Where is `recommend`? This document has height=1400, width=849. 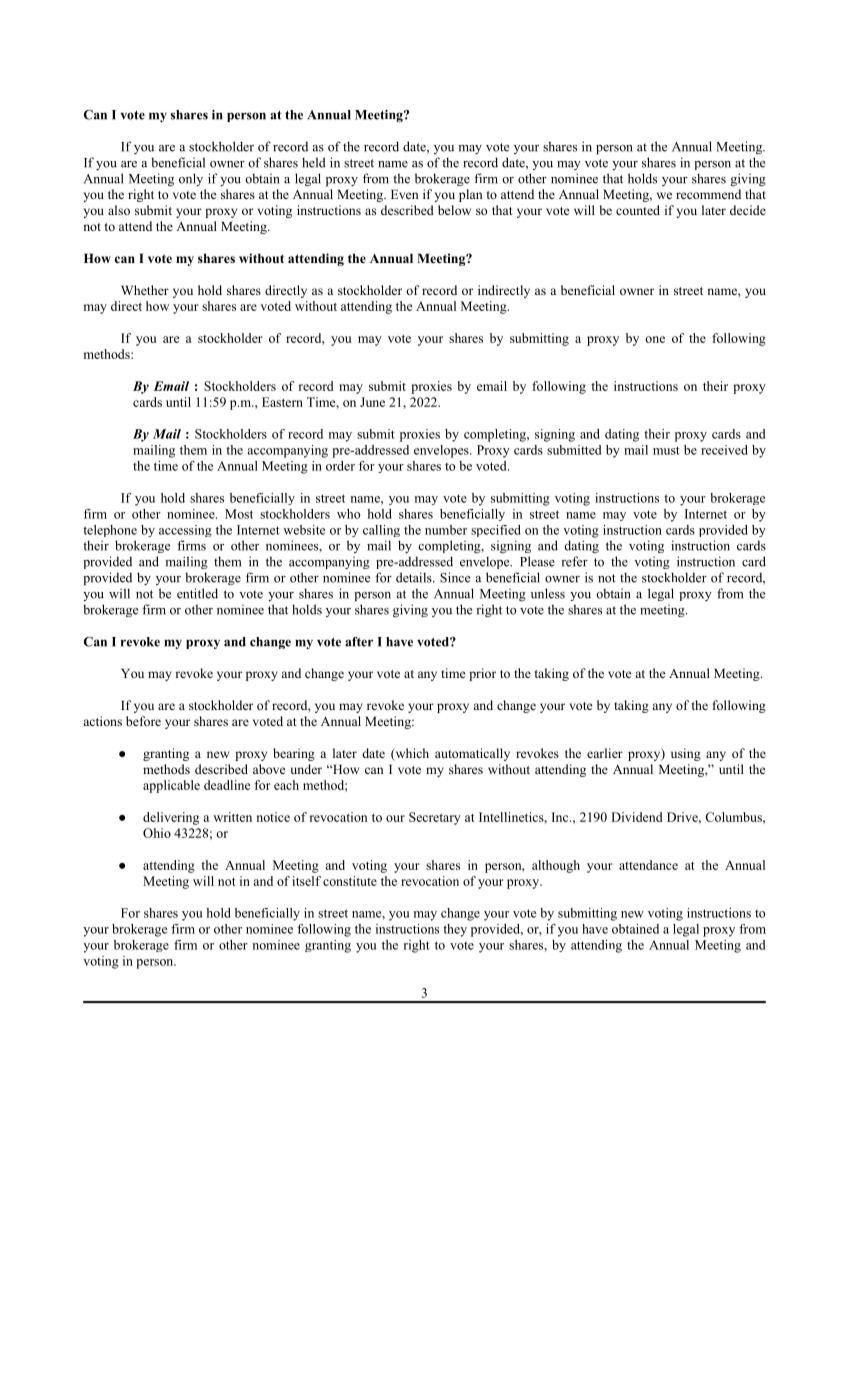
recommend is located at coordinates (708, 194).
